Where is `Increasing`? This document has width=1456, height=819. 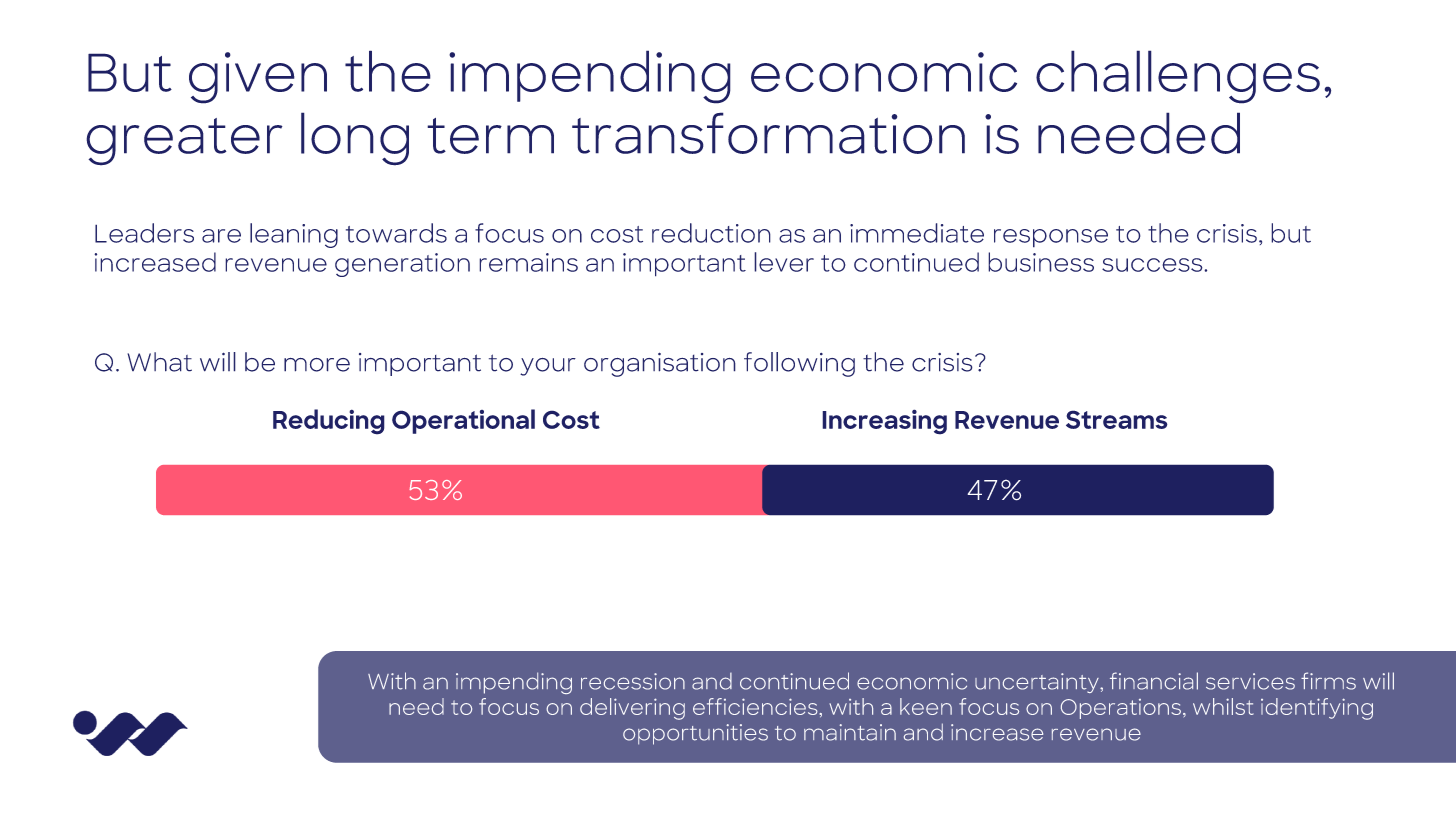
Increasing is located at coordinates (884, 422).
